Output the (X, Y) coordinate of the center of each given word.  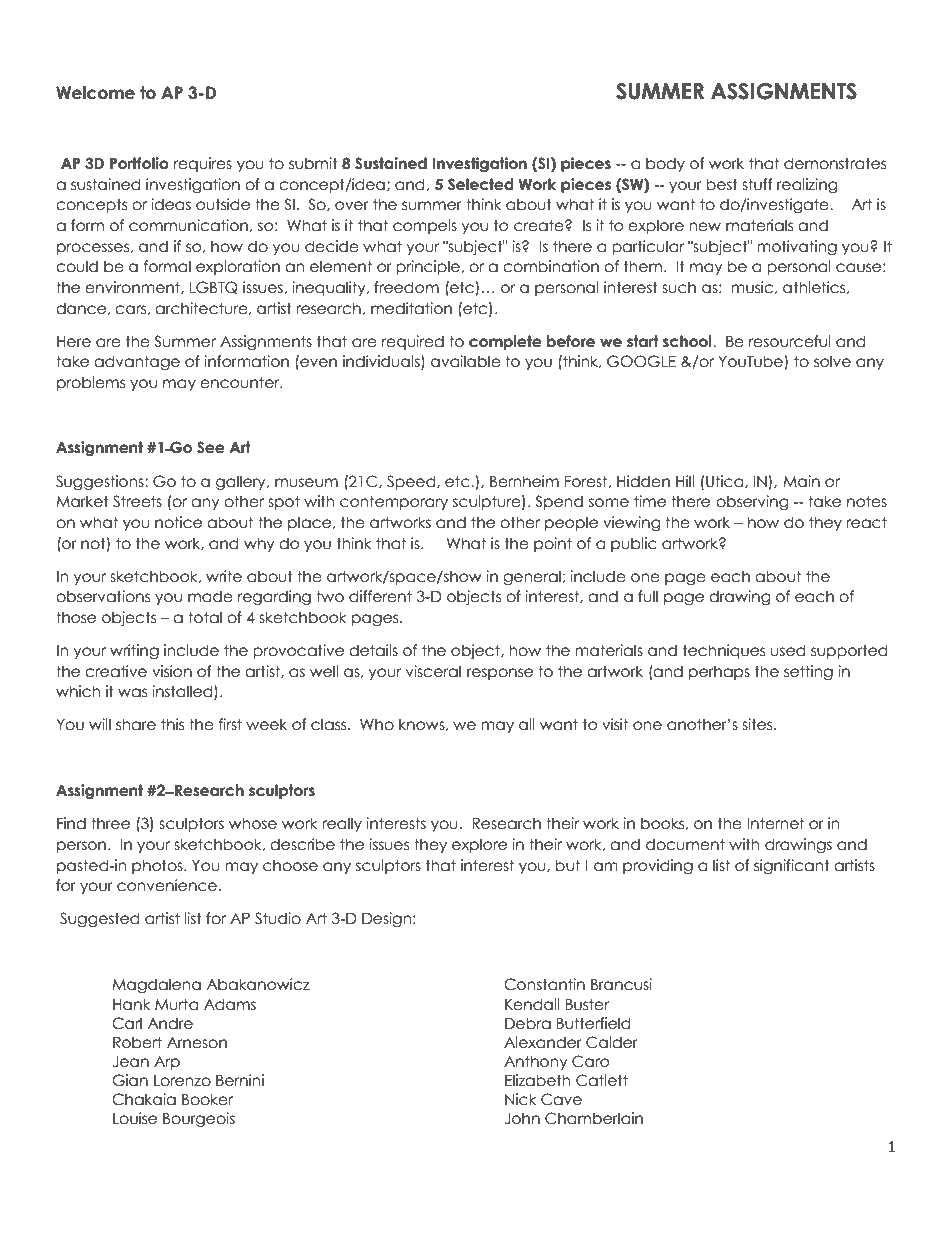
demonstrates (835, 163)
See (211, 447)
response (500, 674)
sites (758, 724)
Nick (521, 1099)
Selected (481, 184)
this (172, 724)
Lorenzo (182, 1081)
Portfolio (139, 163)
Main (801, 481)
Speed (412, 482)
